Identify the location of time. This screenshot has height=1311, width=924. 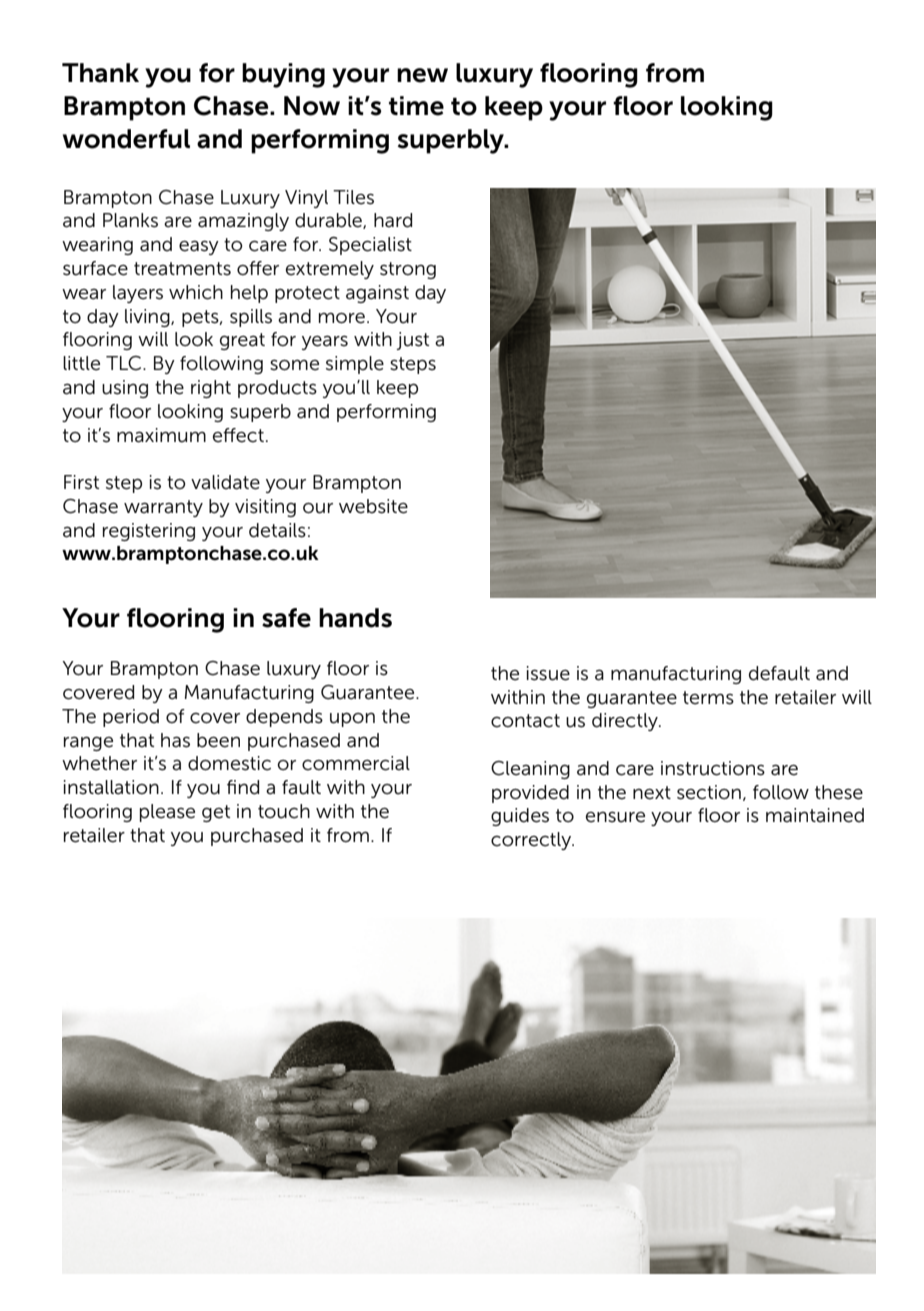
(416, 106).
